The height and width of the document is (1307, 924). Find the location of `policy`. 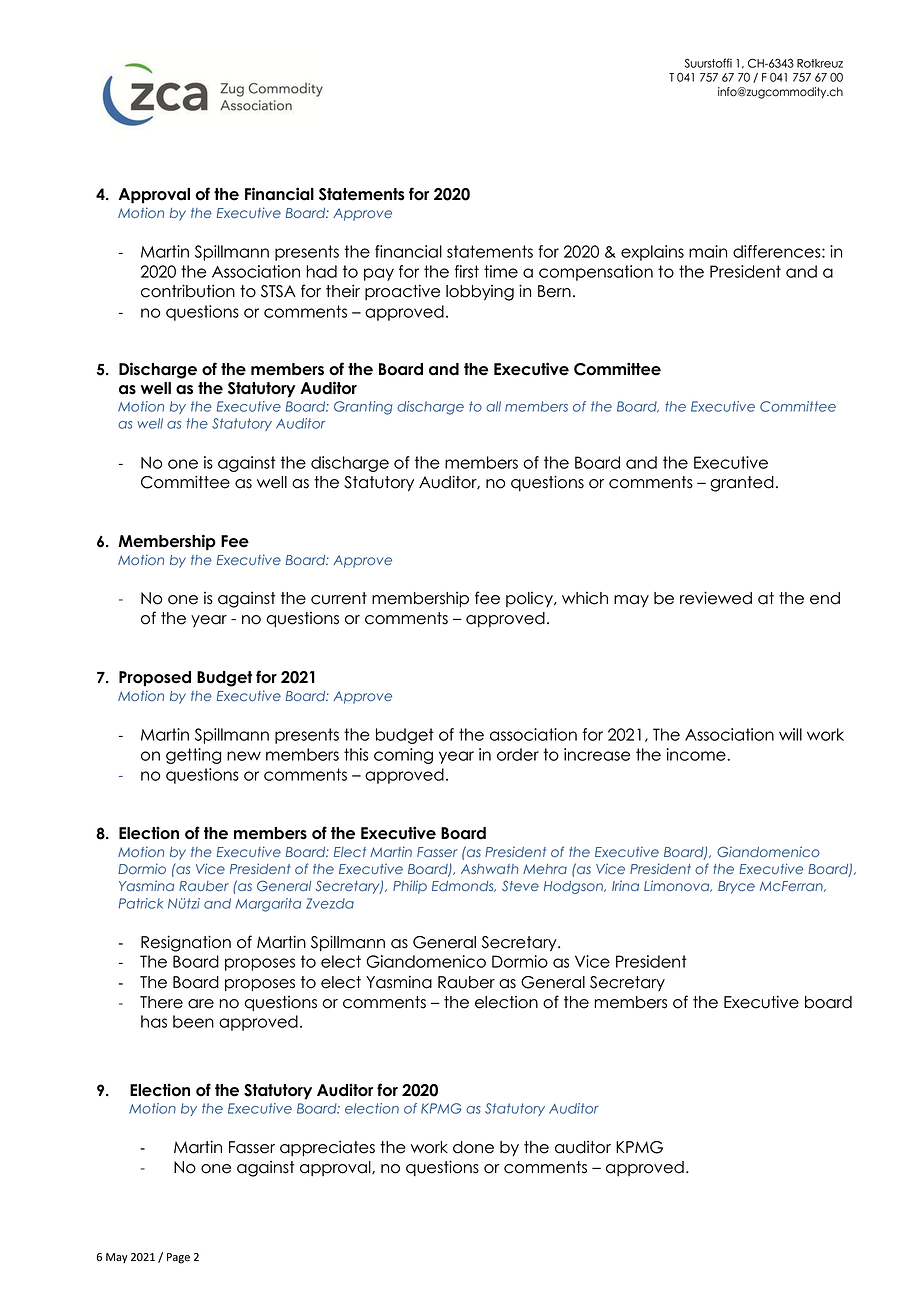

policy is located at coordinates (530, 599).
